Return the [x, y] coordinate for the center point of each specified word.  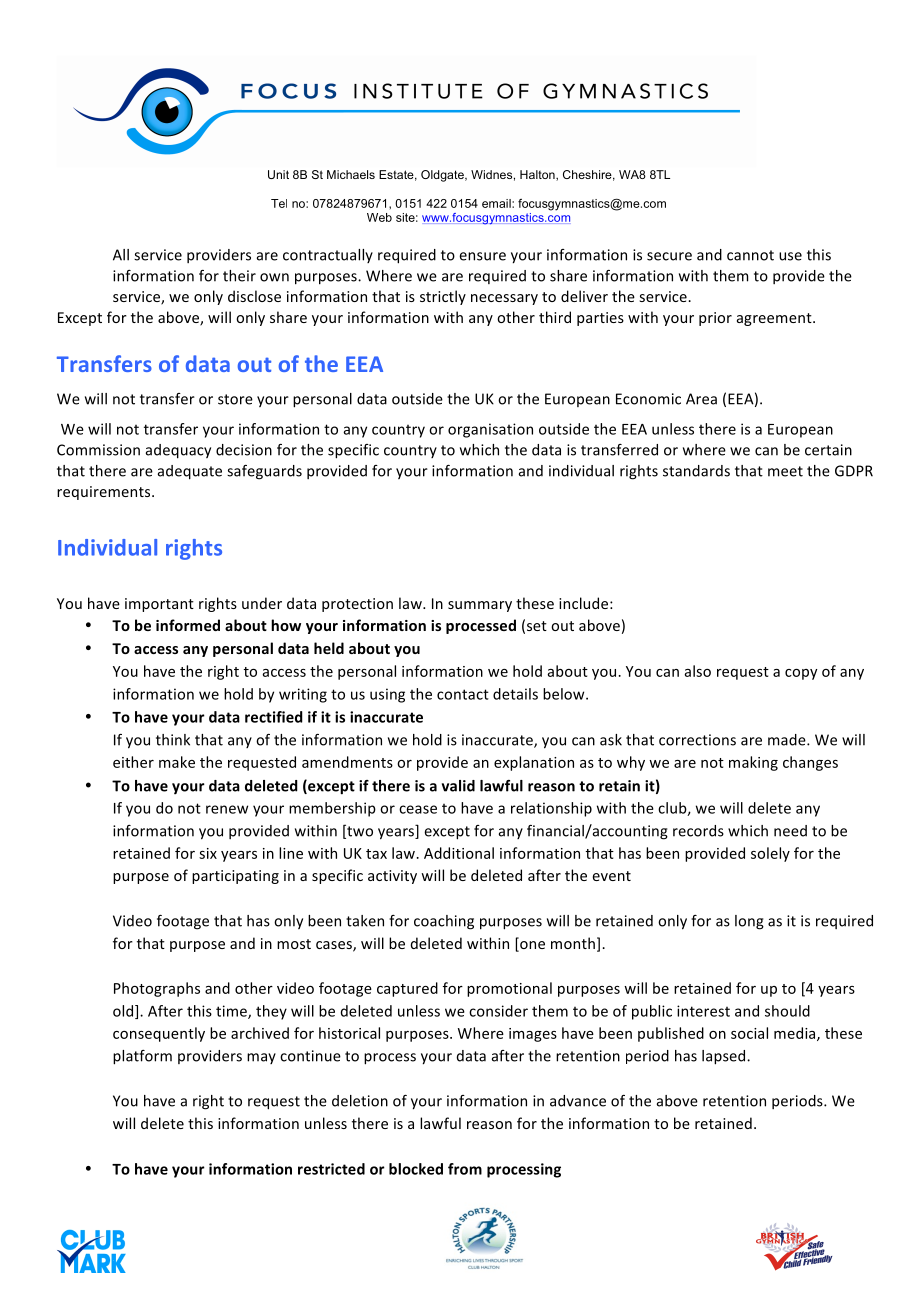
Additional [459, 853]
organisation [490, 430]
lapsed [725, 1057]
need [790, 831]
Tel [279, 203]
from [465, 1169]
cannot [750, 255]
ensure [482, 256]
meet [785, 471]
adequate [190, 472]
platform [142, 1057]
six [208, 853]
